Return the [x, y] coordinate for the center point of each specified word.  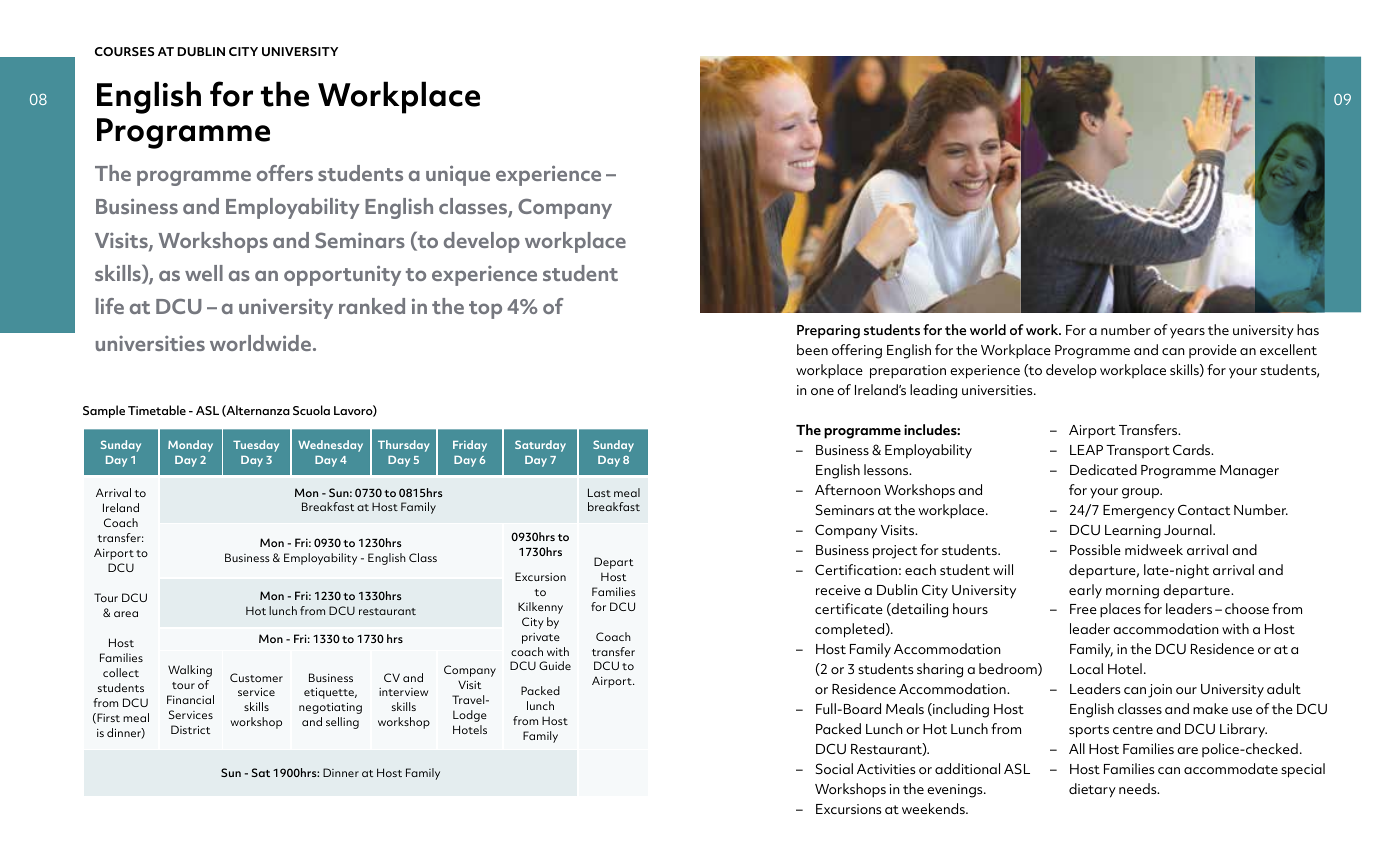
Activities [886, 769]
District [190, 729]
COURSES [125, 51]
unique [458, 175]
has [1308, 329]
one [822, 391]
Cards [1193, 449]
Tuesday [256, 446]
